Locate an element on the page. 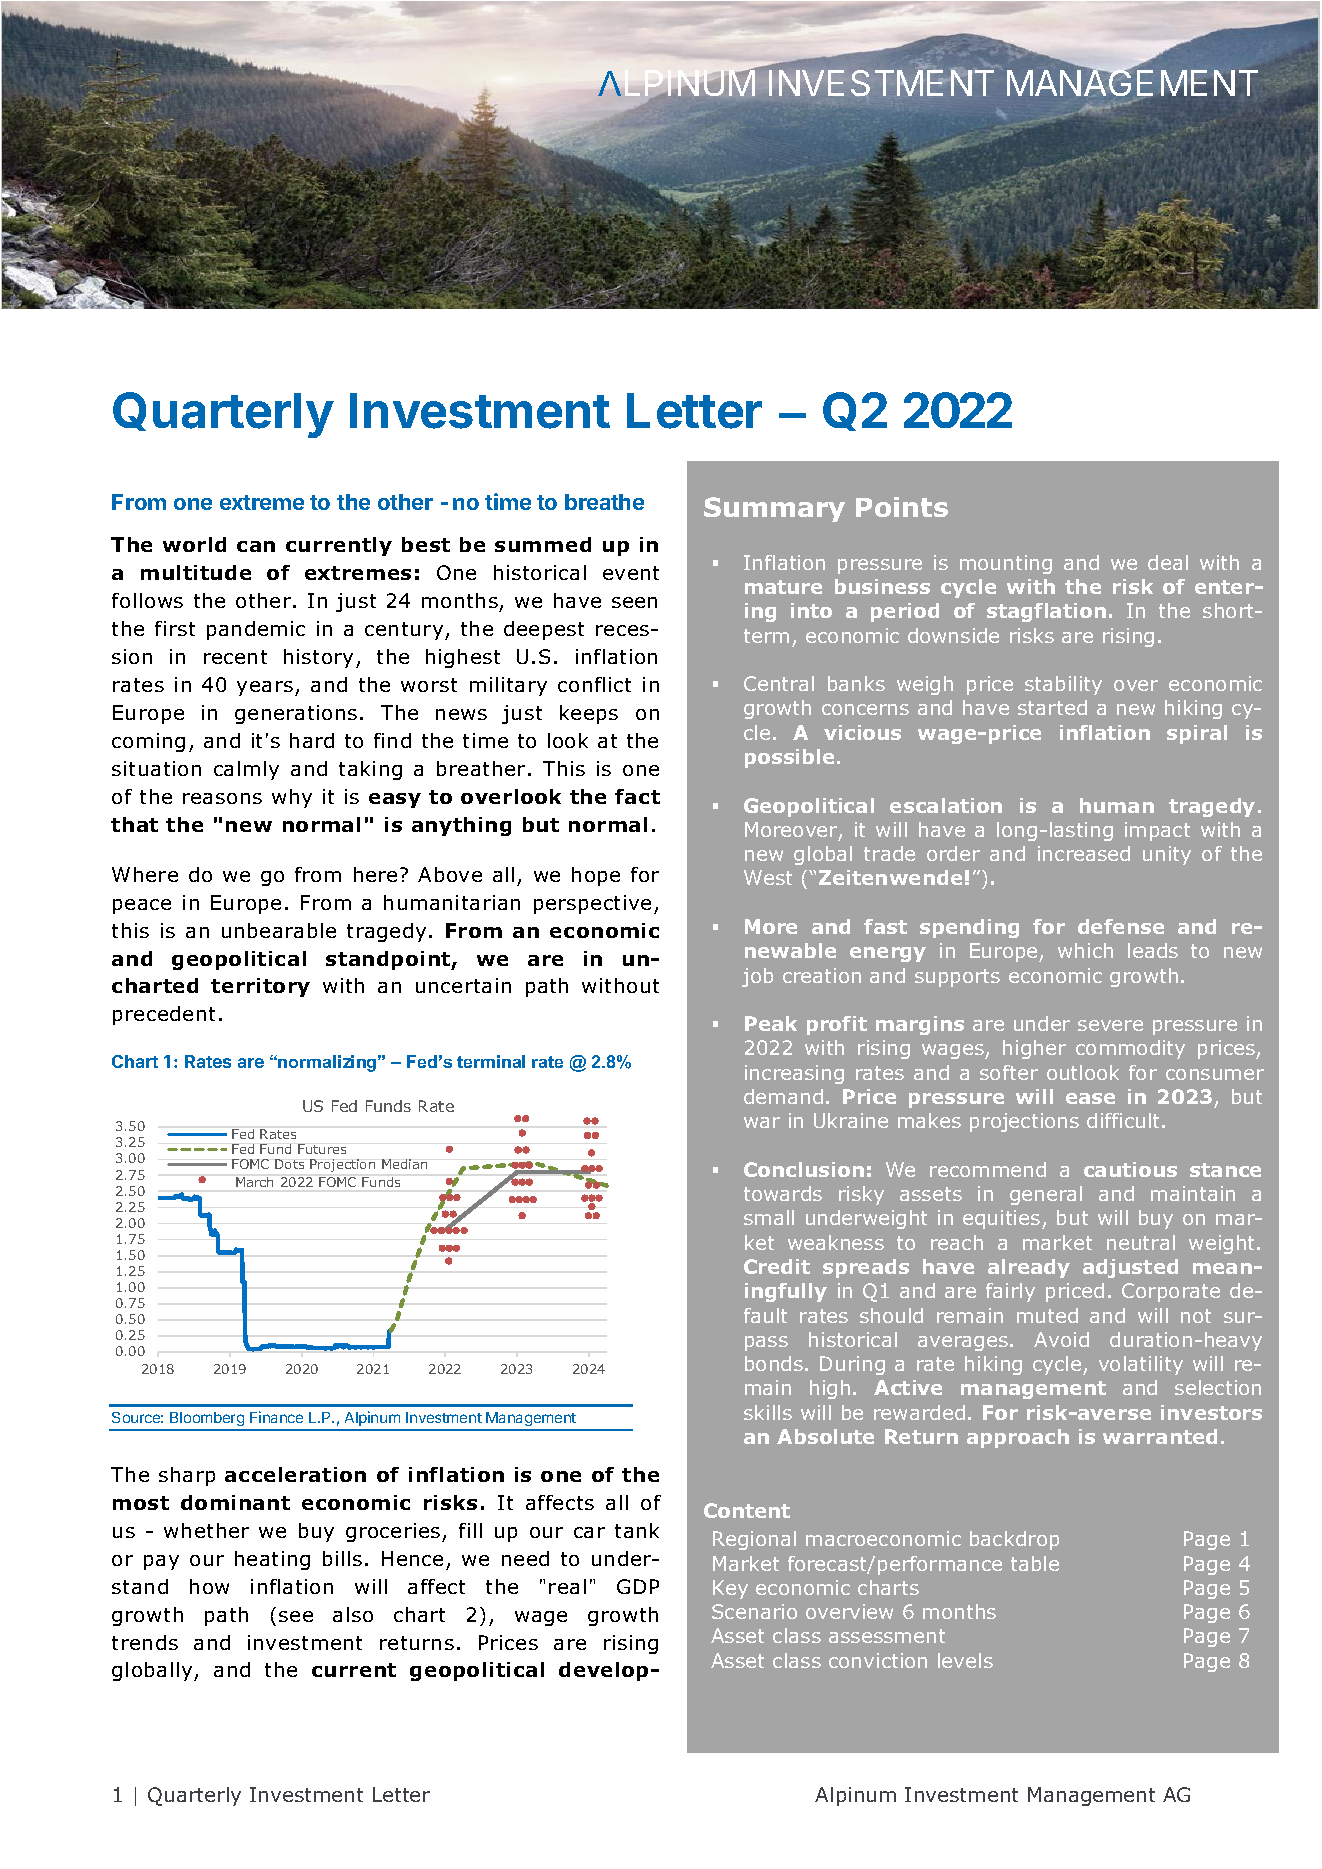 The width and height of the page is (1322, 1869). deal is located at coordinates (1168, 562).
